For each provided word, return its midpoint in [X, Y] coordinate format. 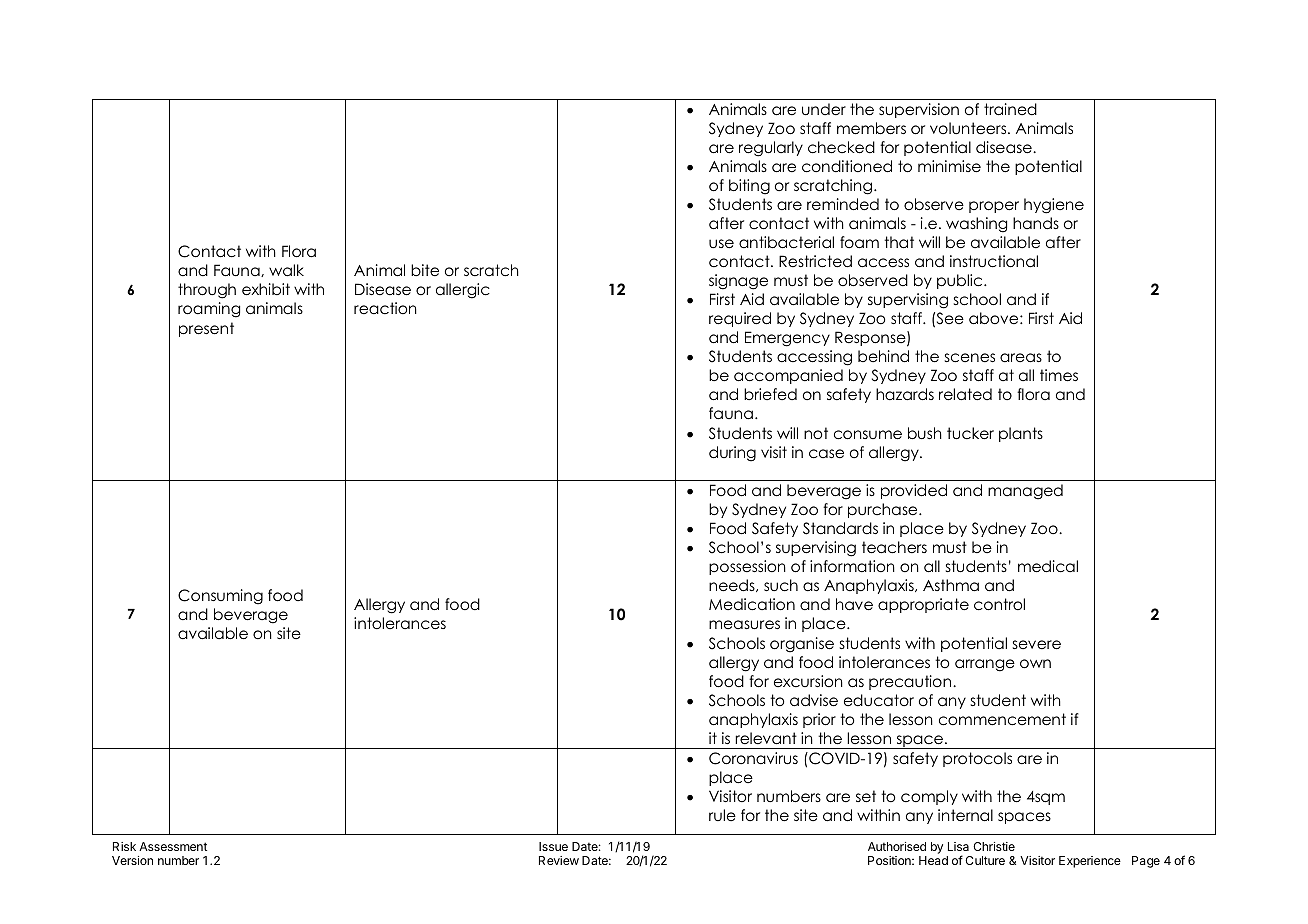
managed [1025, 492]
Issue [553, 846]
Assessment [173, 846]
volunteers [969, 128]
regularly [771, 149]
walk [286, 270]
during [732, 454]
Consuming [220, 597]
